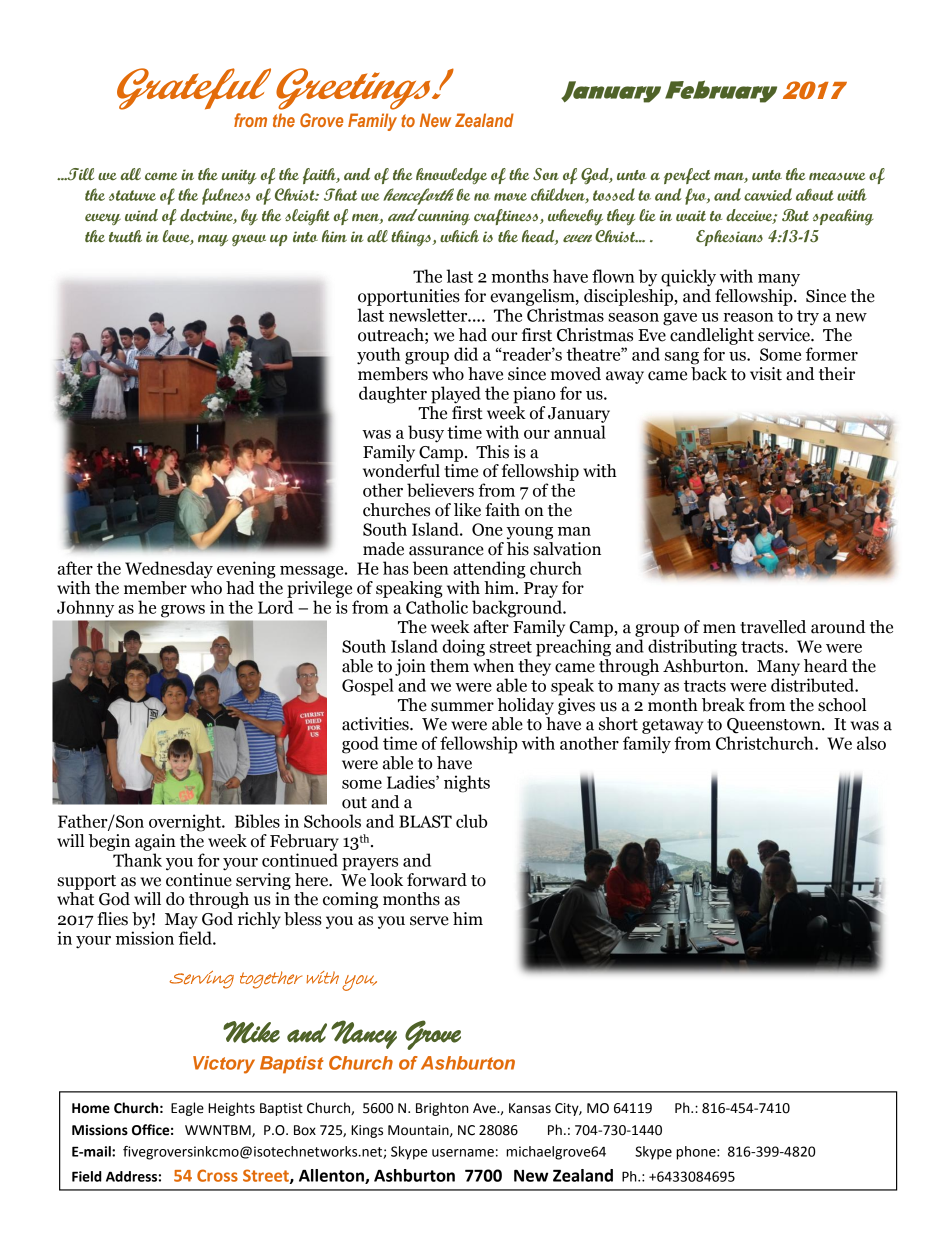 This page has width=952, height=1233. Describe the element at coordinates (186, 823) in the page. I see `overnight` at that location.
